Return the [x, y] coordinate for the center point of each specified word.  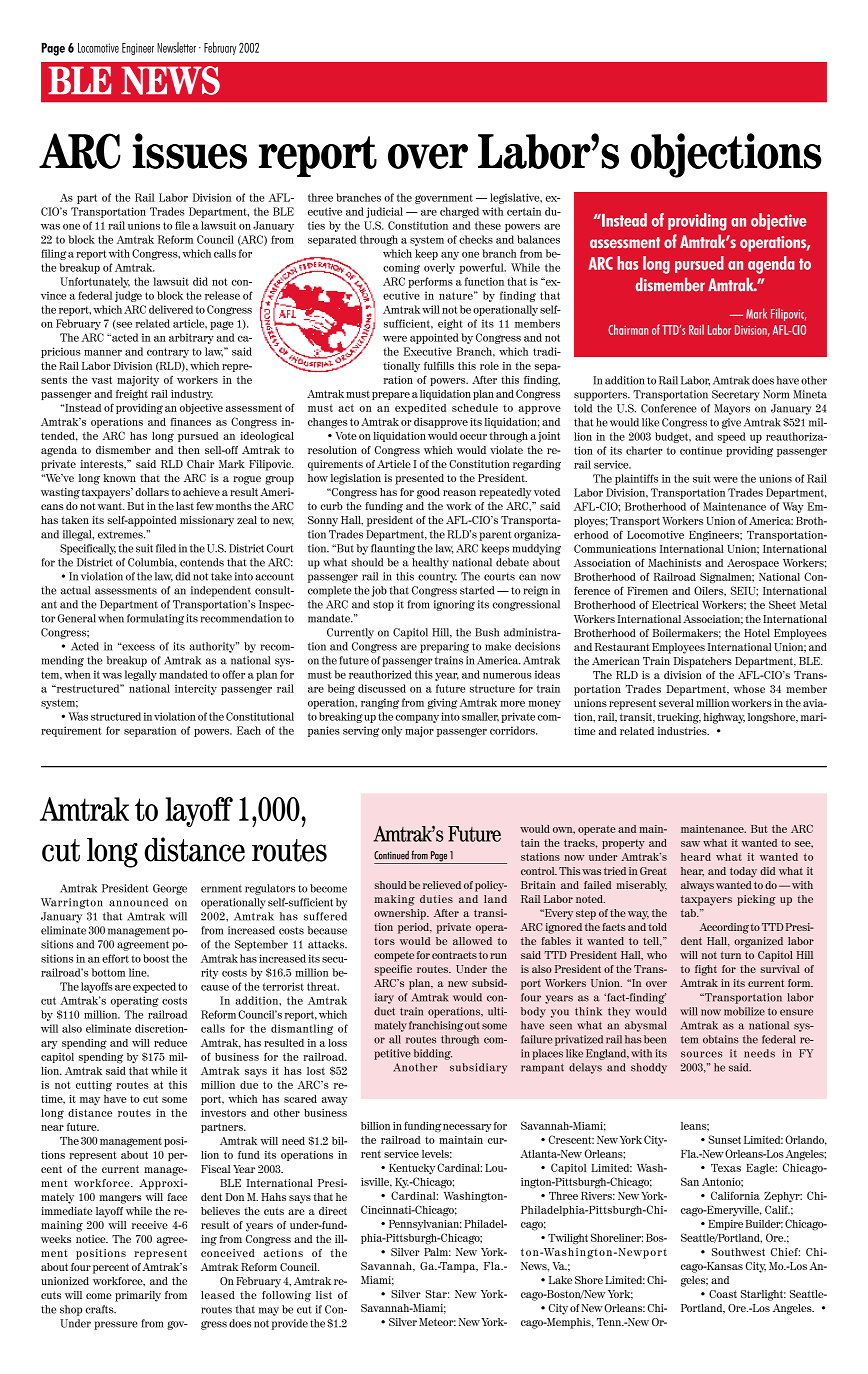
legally [141, 675]
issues [190, 151]
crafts [101, 1309]
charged [459, 212]
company [417, 719]
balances [538, 239]
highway [724, 718]
